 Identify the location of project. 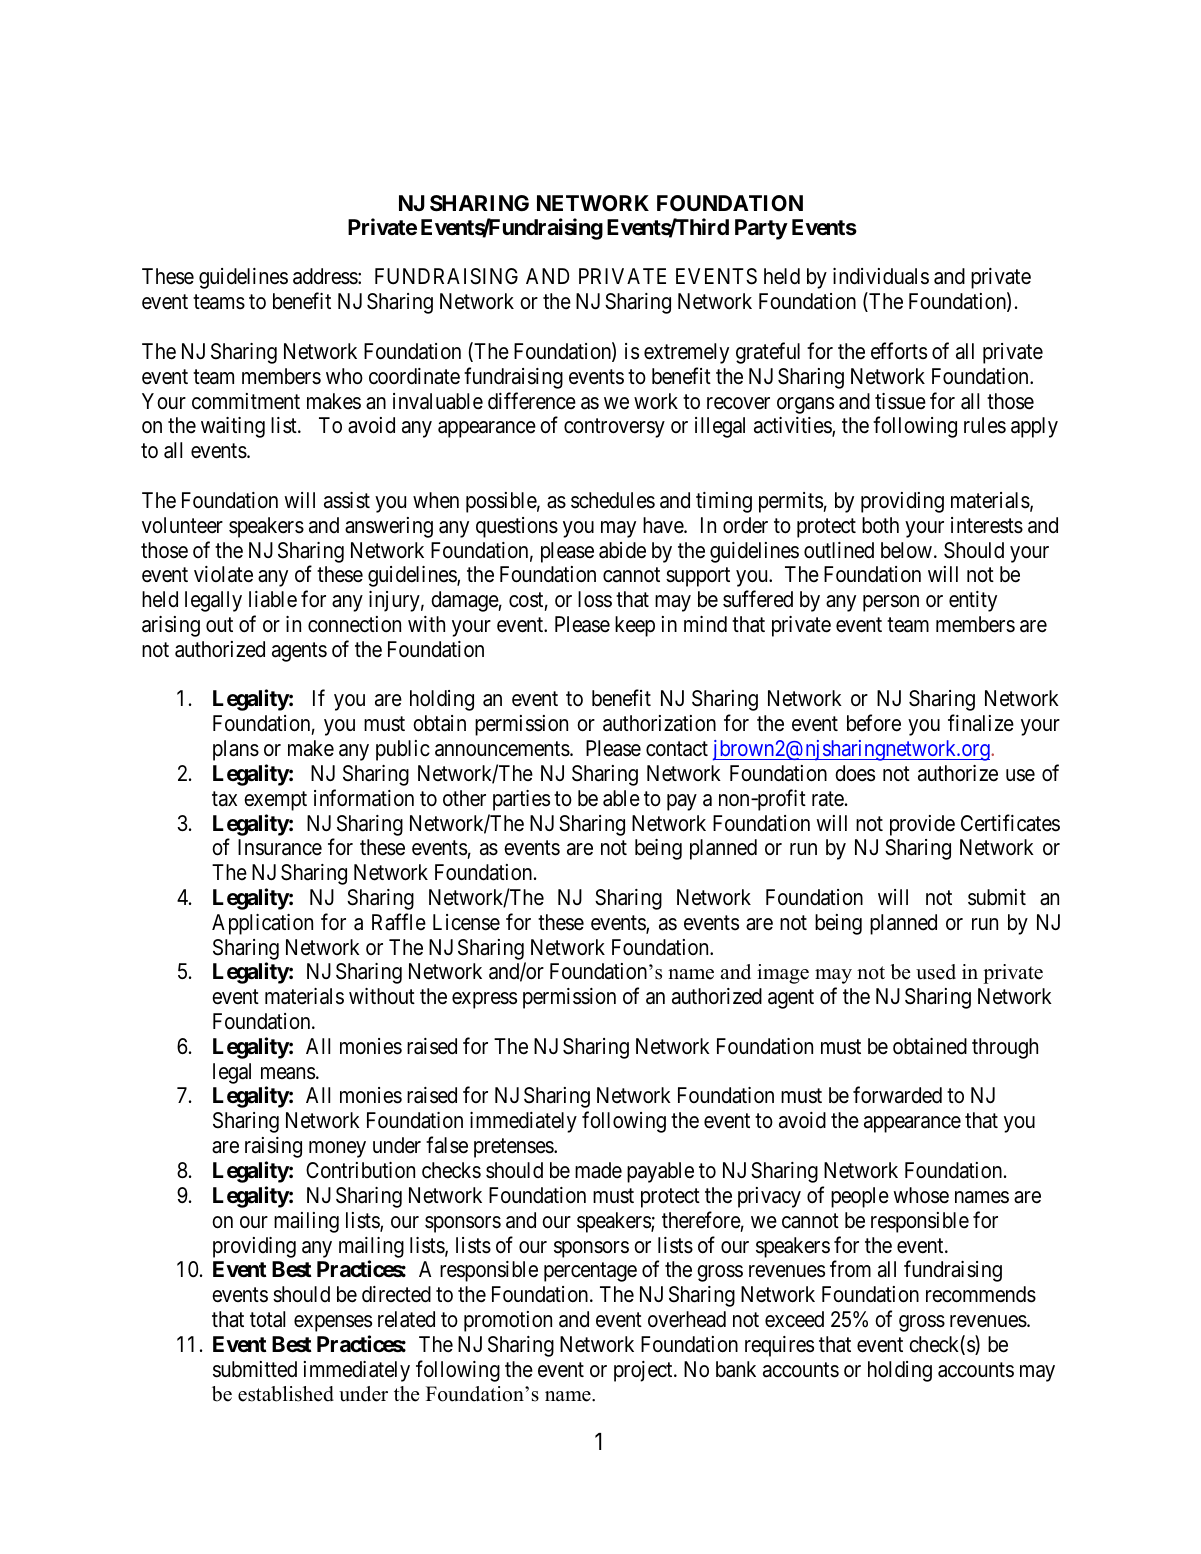
(644, 1371).
